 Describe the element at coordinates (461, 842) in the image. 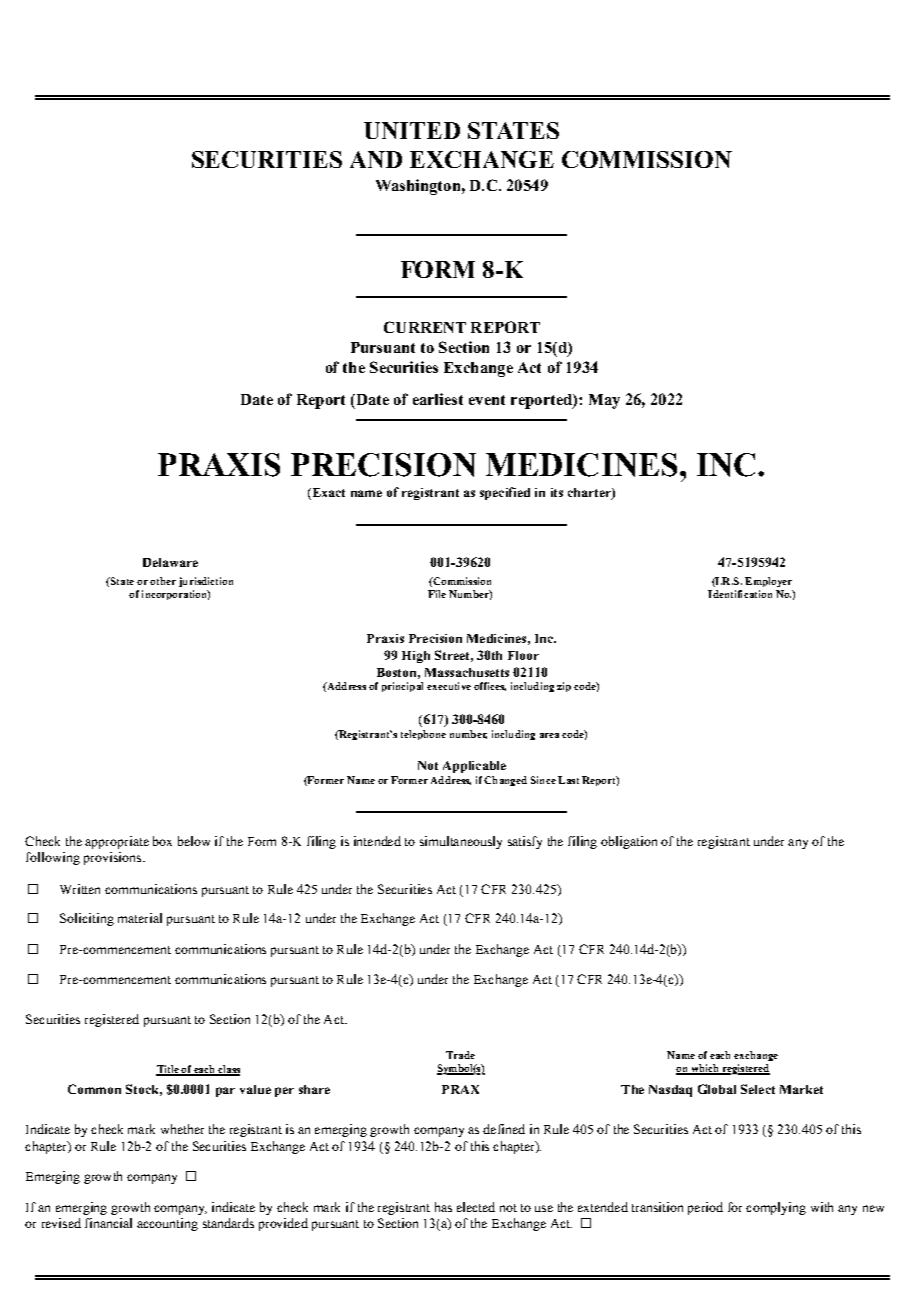

I see `simultaneously` at that location.
